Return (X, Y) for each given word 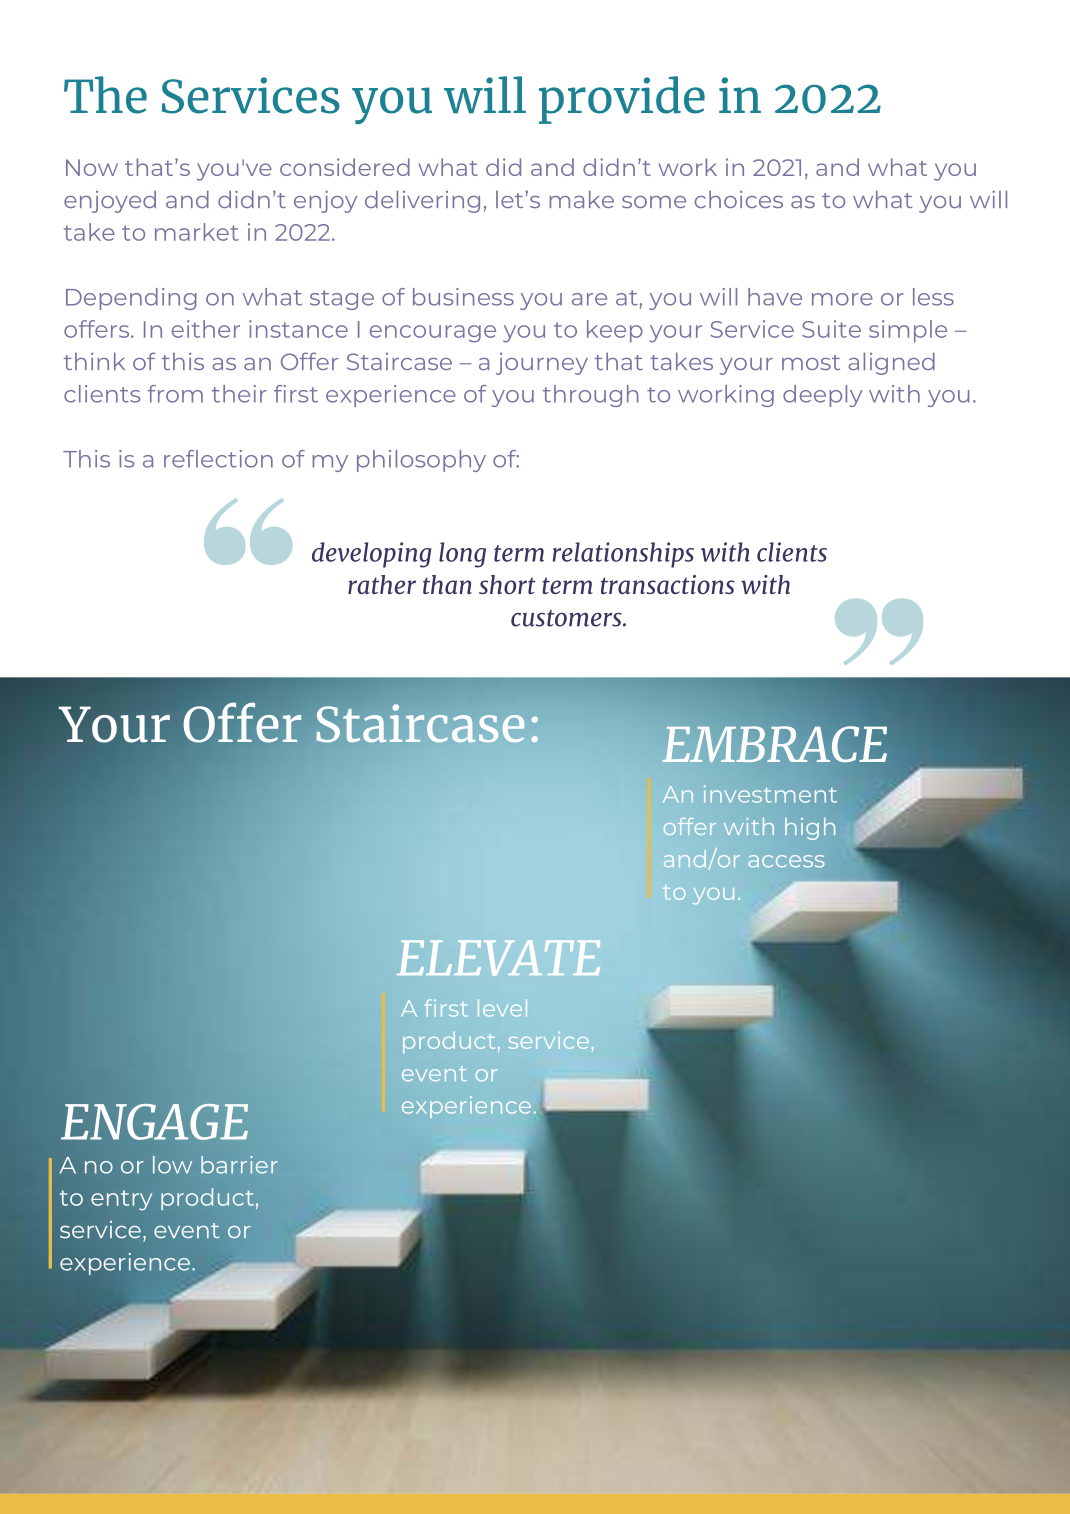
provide (622, 100)
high (810, 829)
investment (770, 794)
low (172, 1165)
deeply (823, 396)
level (502, 1008)
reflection (218, 459)
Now (92, 167)
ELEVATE (498, 958)
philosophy (421, 461)
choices (739, 199)
